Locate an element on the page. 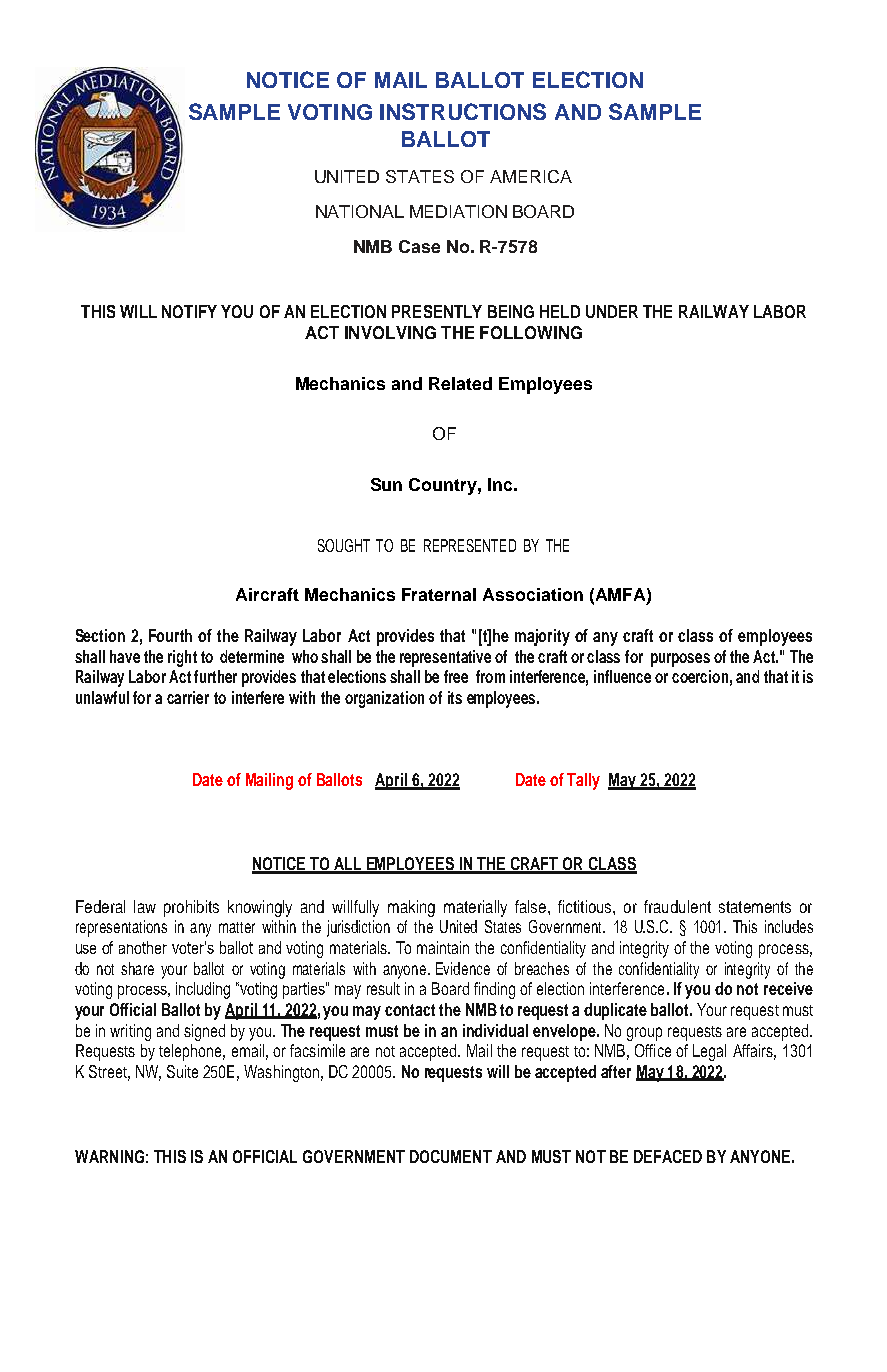  DOCUMENT is located at coordinates (451, 1156).
